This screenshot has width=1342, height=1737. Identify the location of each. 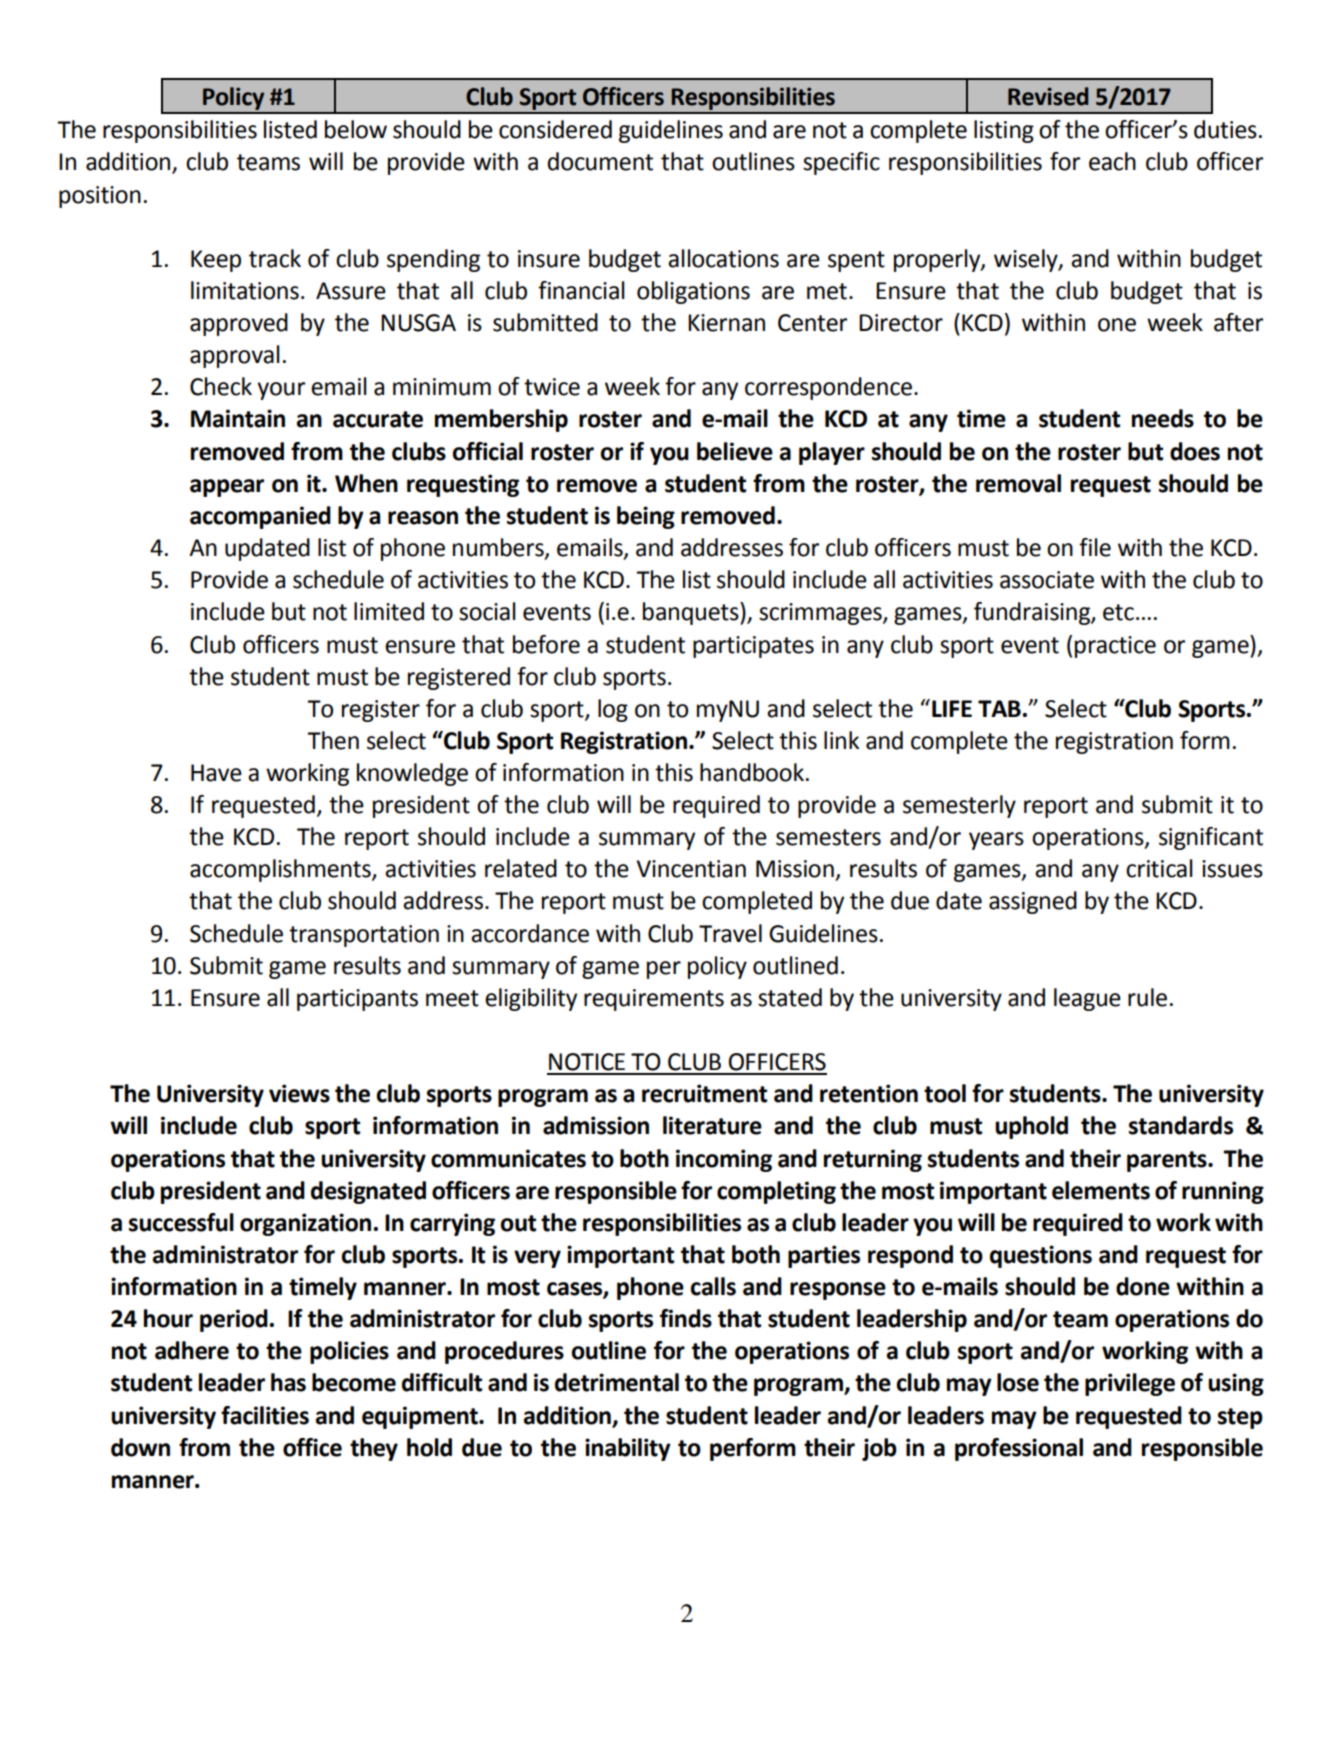
(1112, 161).
